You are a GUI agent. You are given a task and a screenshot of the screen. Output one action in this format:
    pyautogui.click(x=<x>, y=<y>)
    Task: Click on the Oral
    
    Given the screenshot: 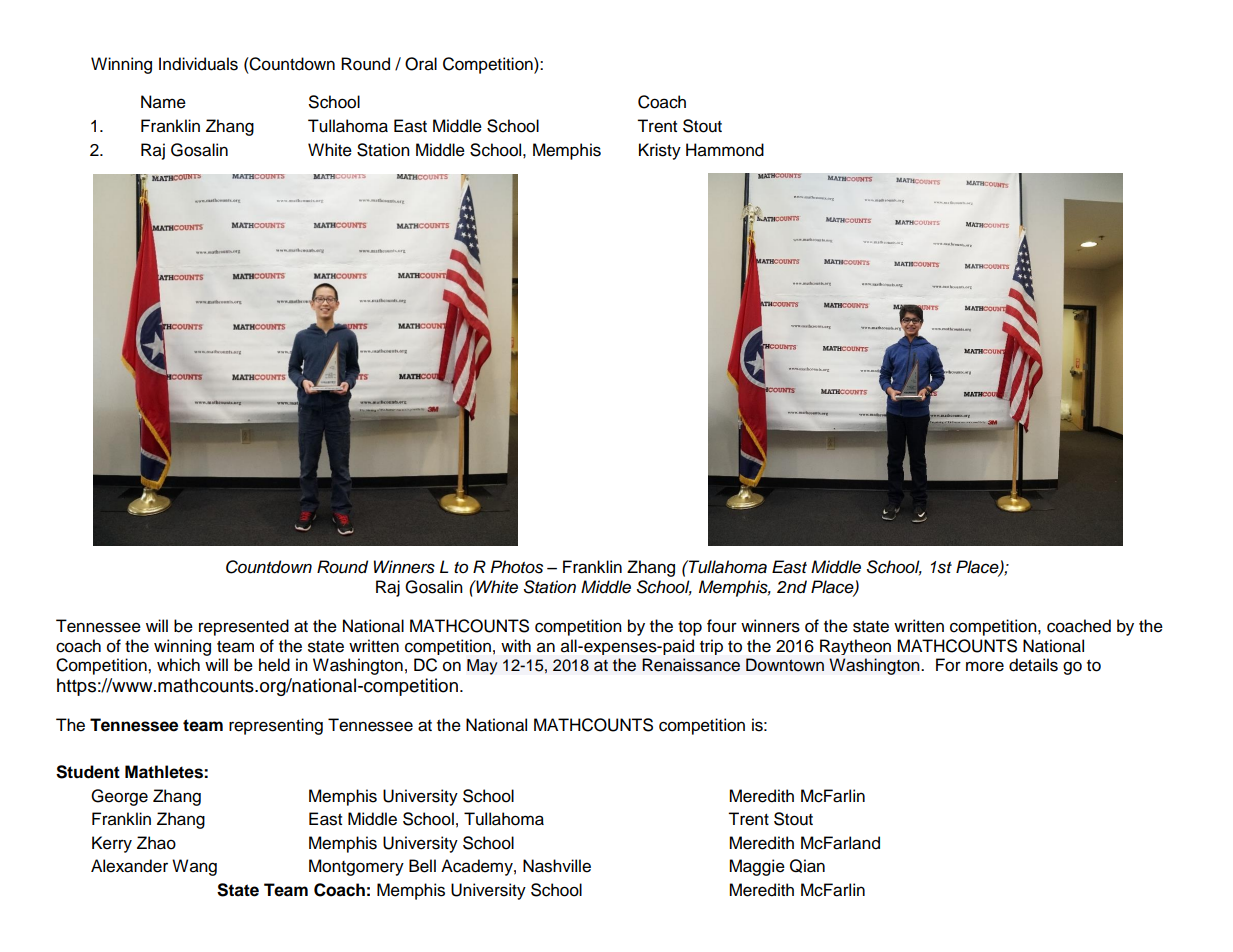 What is the action you would take?
    pyautogui.click(x=421, y=64)
